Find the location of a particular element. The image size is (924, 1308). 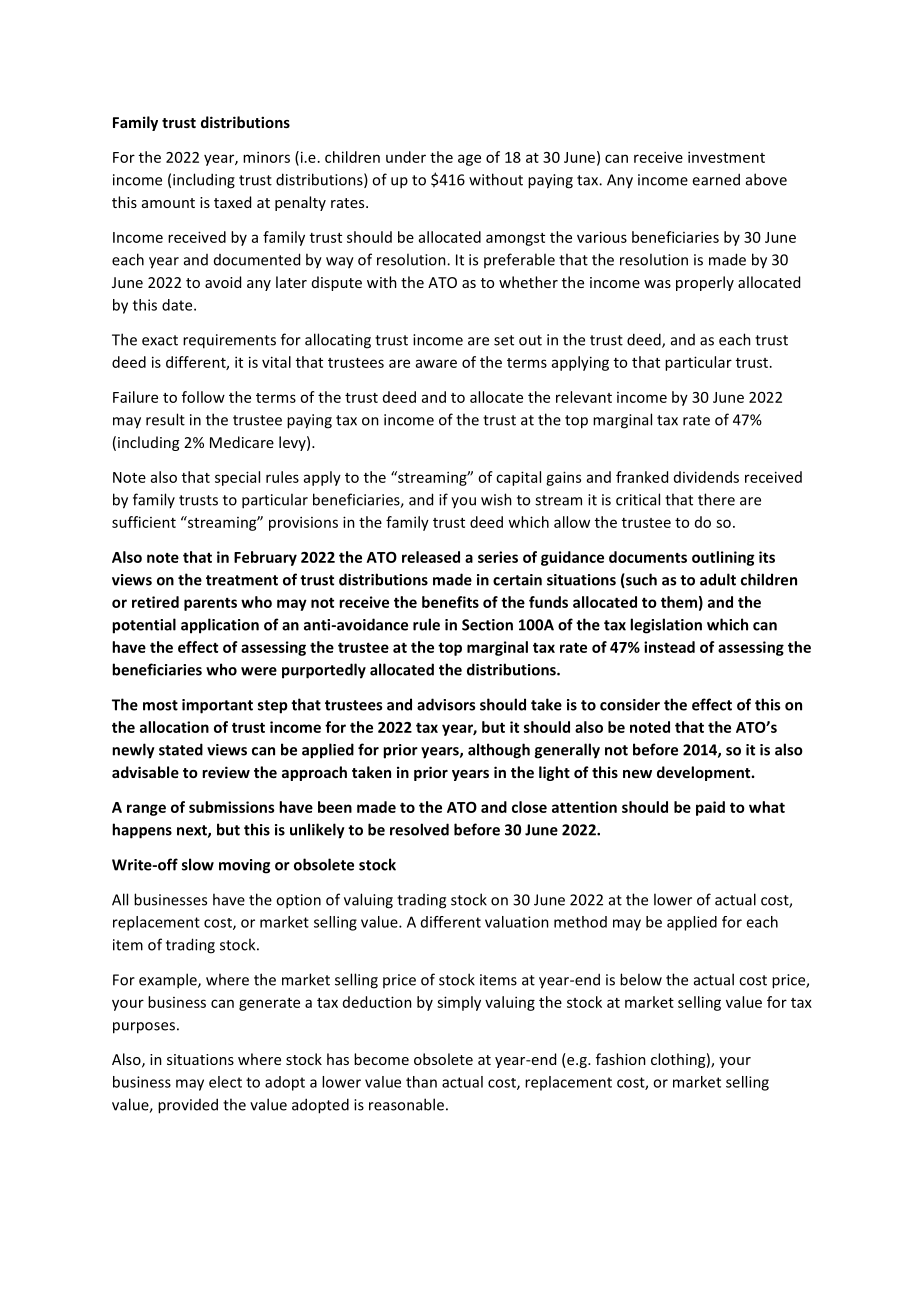

elect is located at coordinates (225, 1082).
